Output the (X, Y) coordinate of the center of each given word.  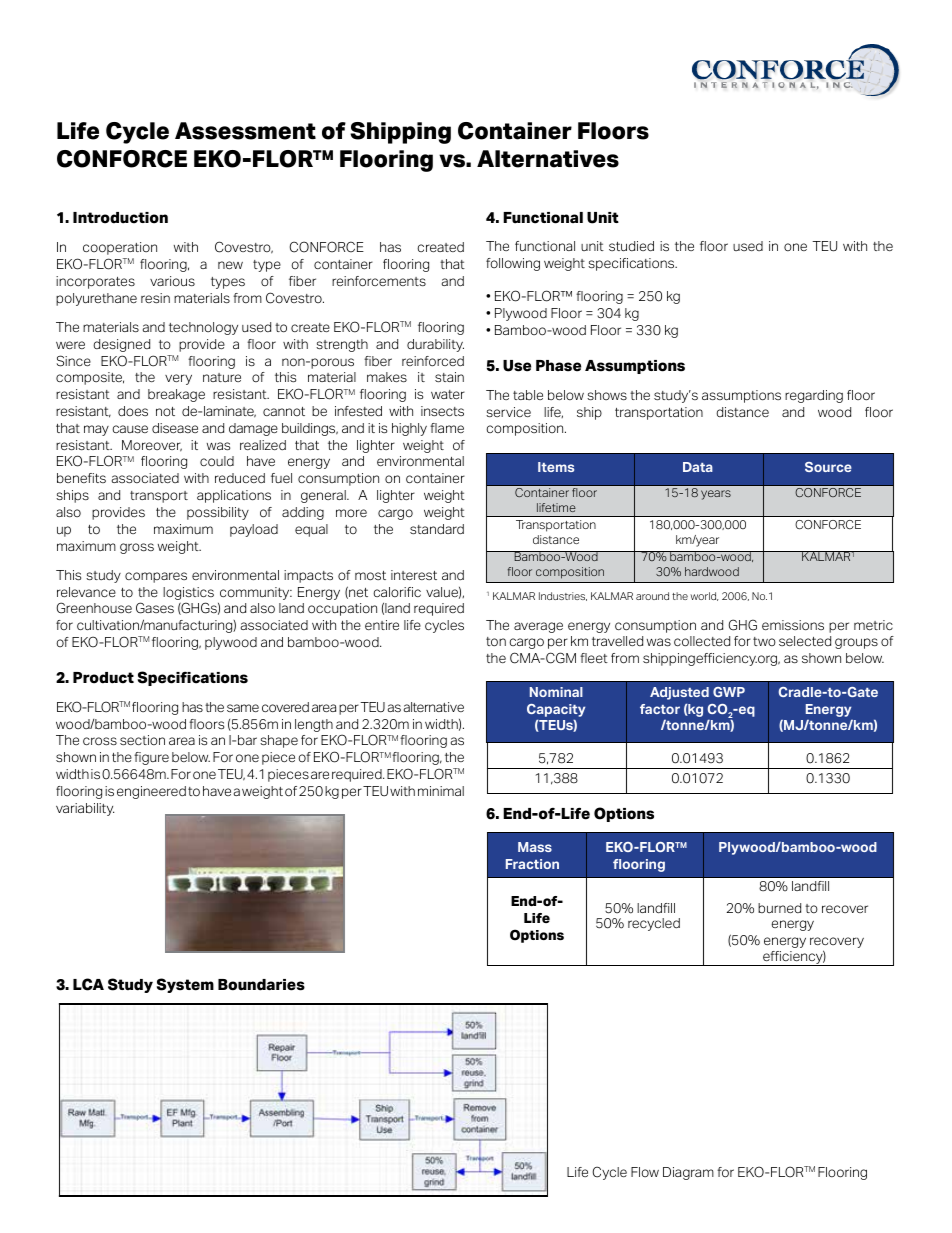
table (528, 395)
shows (607, 395)
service (508, 412)
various (172, 281)
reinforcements (379, 281)
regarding (814, 396)
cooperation (120, 248)
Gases (155, 608)
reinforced (433, 361)
